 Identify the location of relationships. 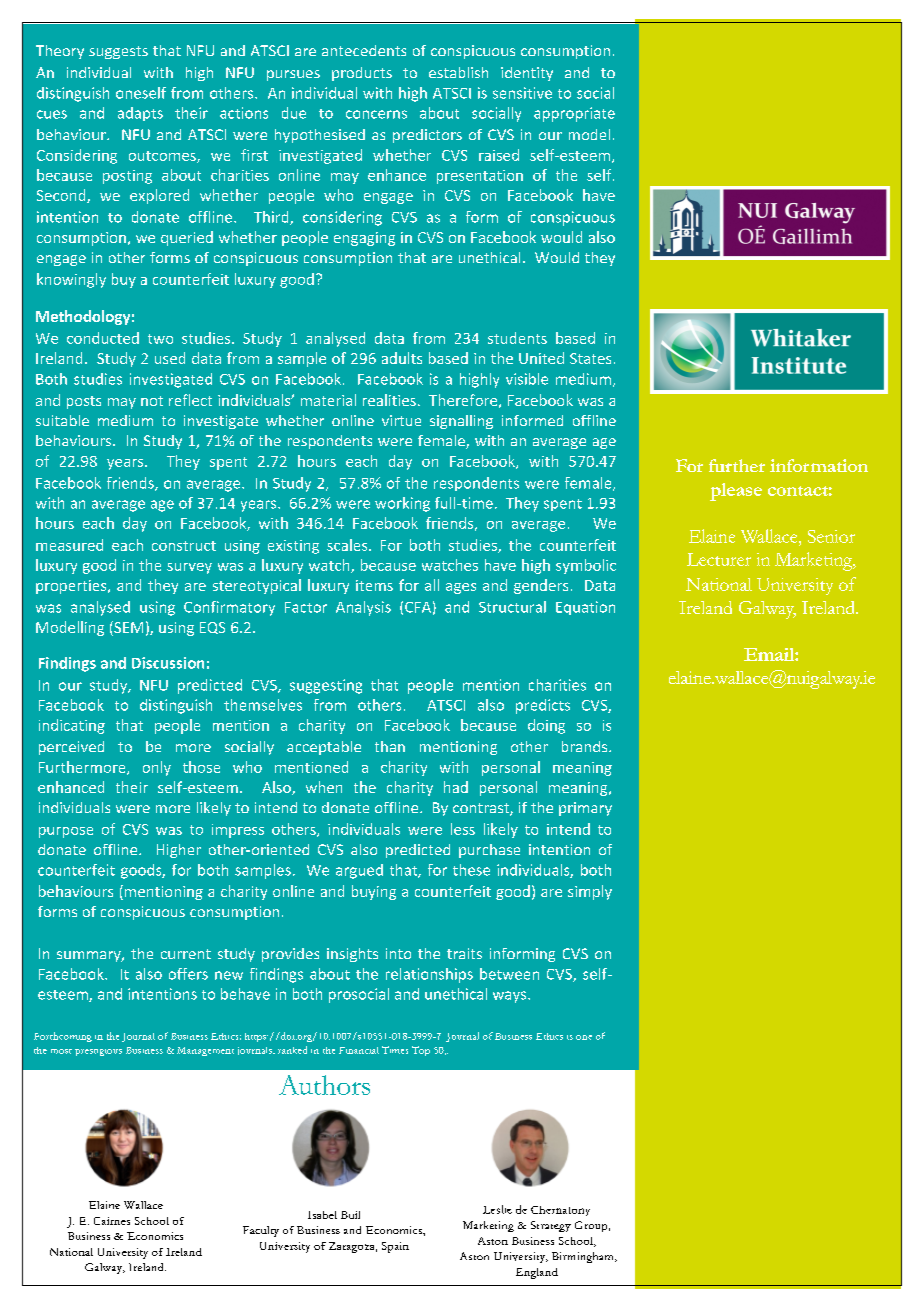
(429, 975).
